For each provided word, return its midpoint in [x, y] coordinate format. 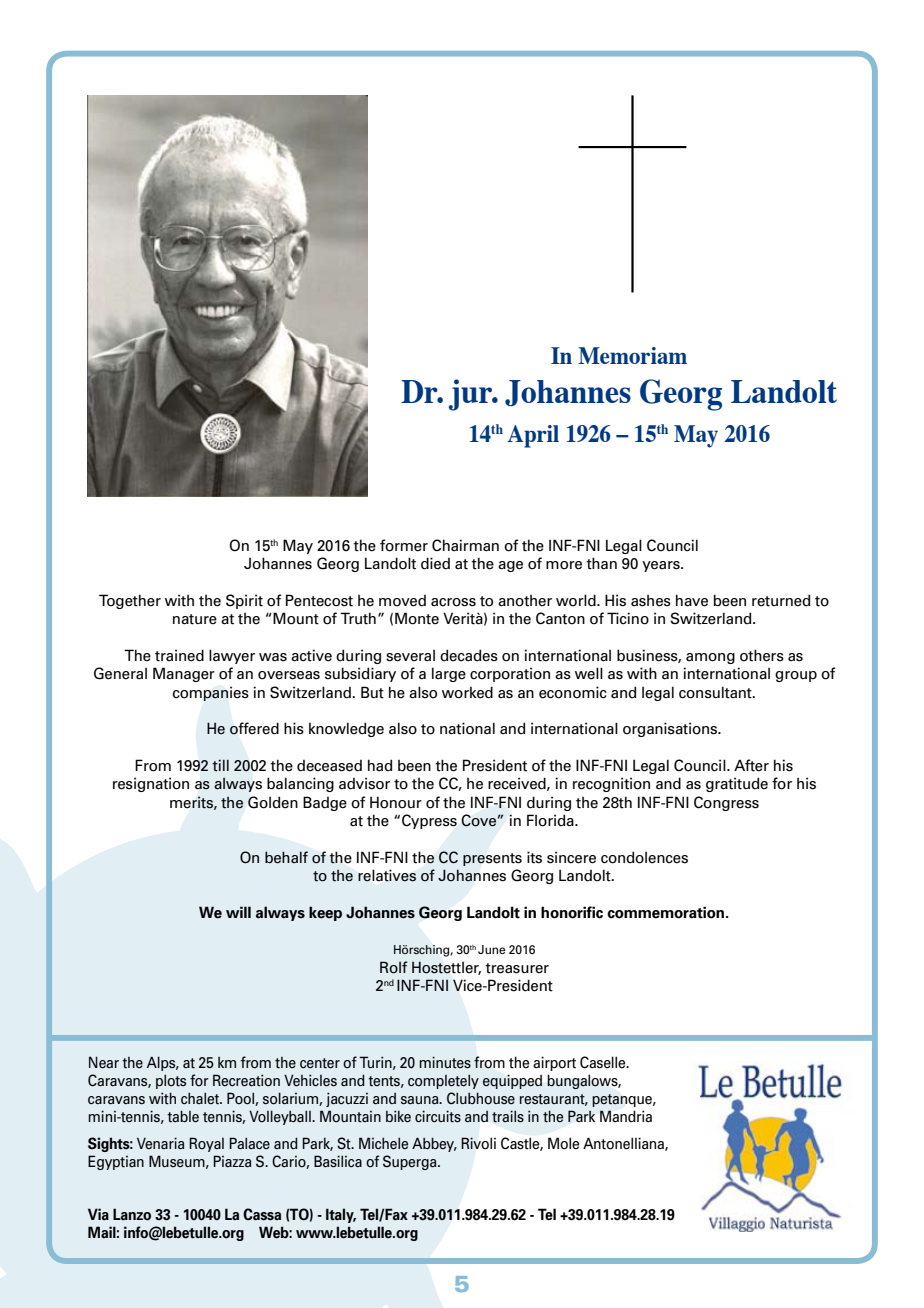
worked [467, 692]
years [662, 566]
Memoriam [632, 355]
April [533, 436]
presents [492, 859]
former [404, 545]
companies [211, 693]
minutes [445, 1062]
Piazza [232, 1161]
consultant [716, 692]
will [238, 912]
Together [130, 601]
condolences [644, 857]
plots [171, 1081]
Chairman [465, 545]
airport [554, 1063]
